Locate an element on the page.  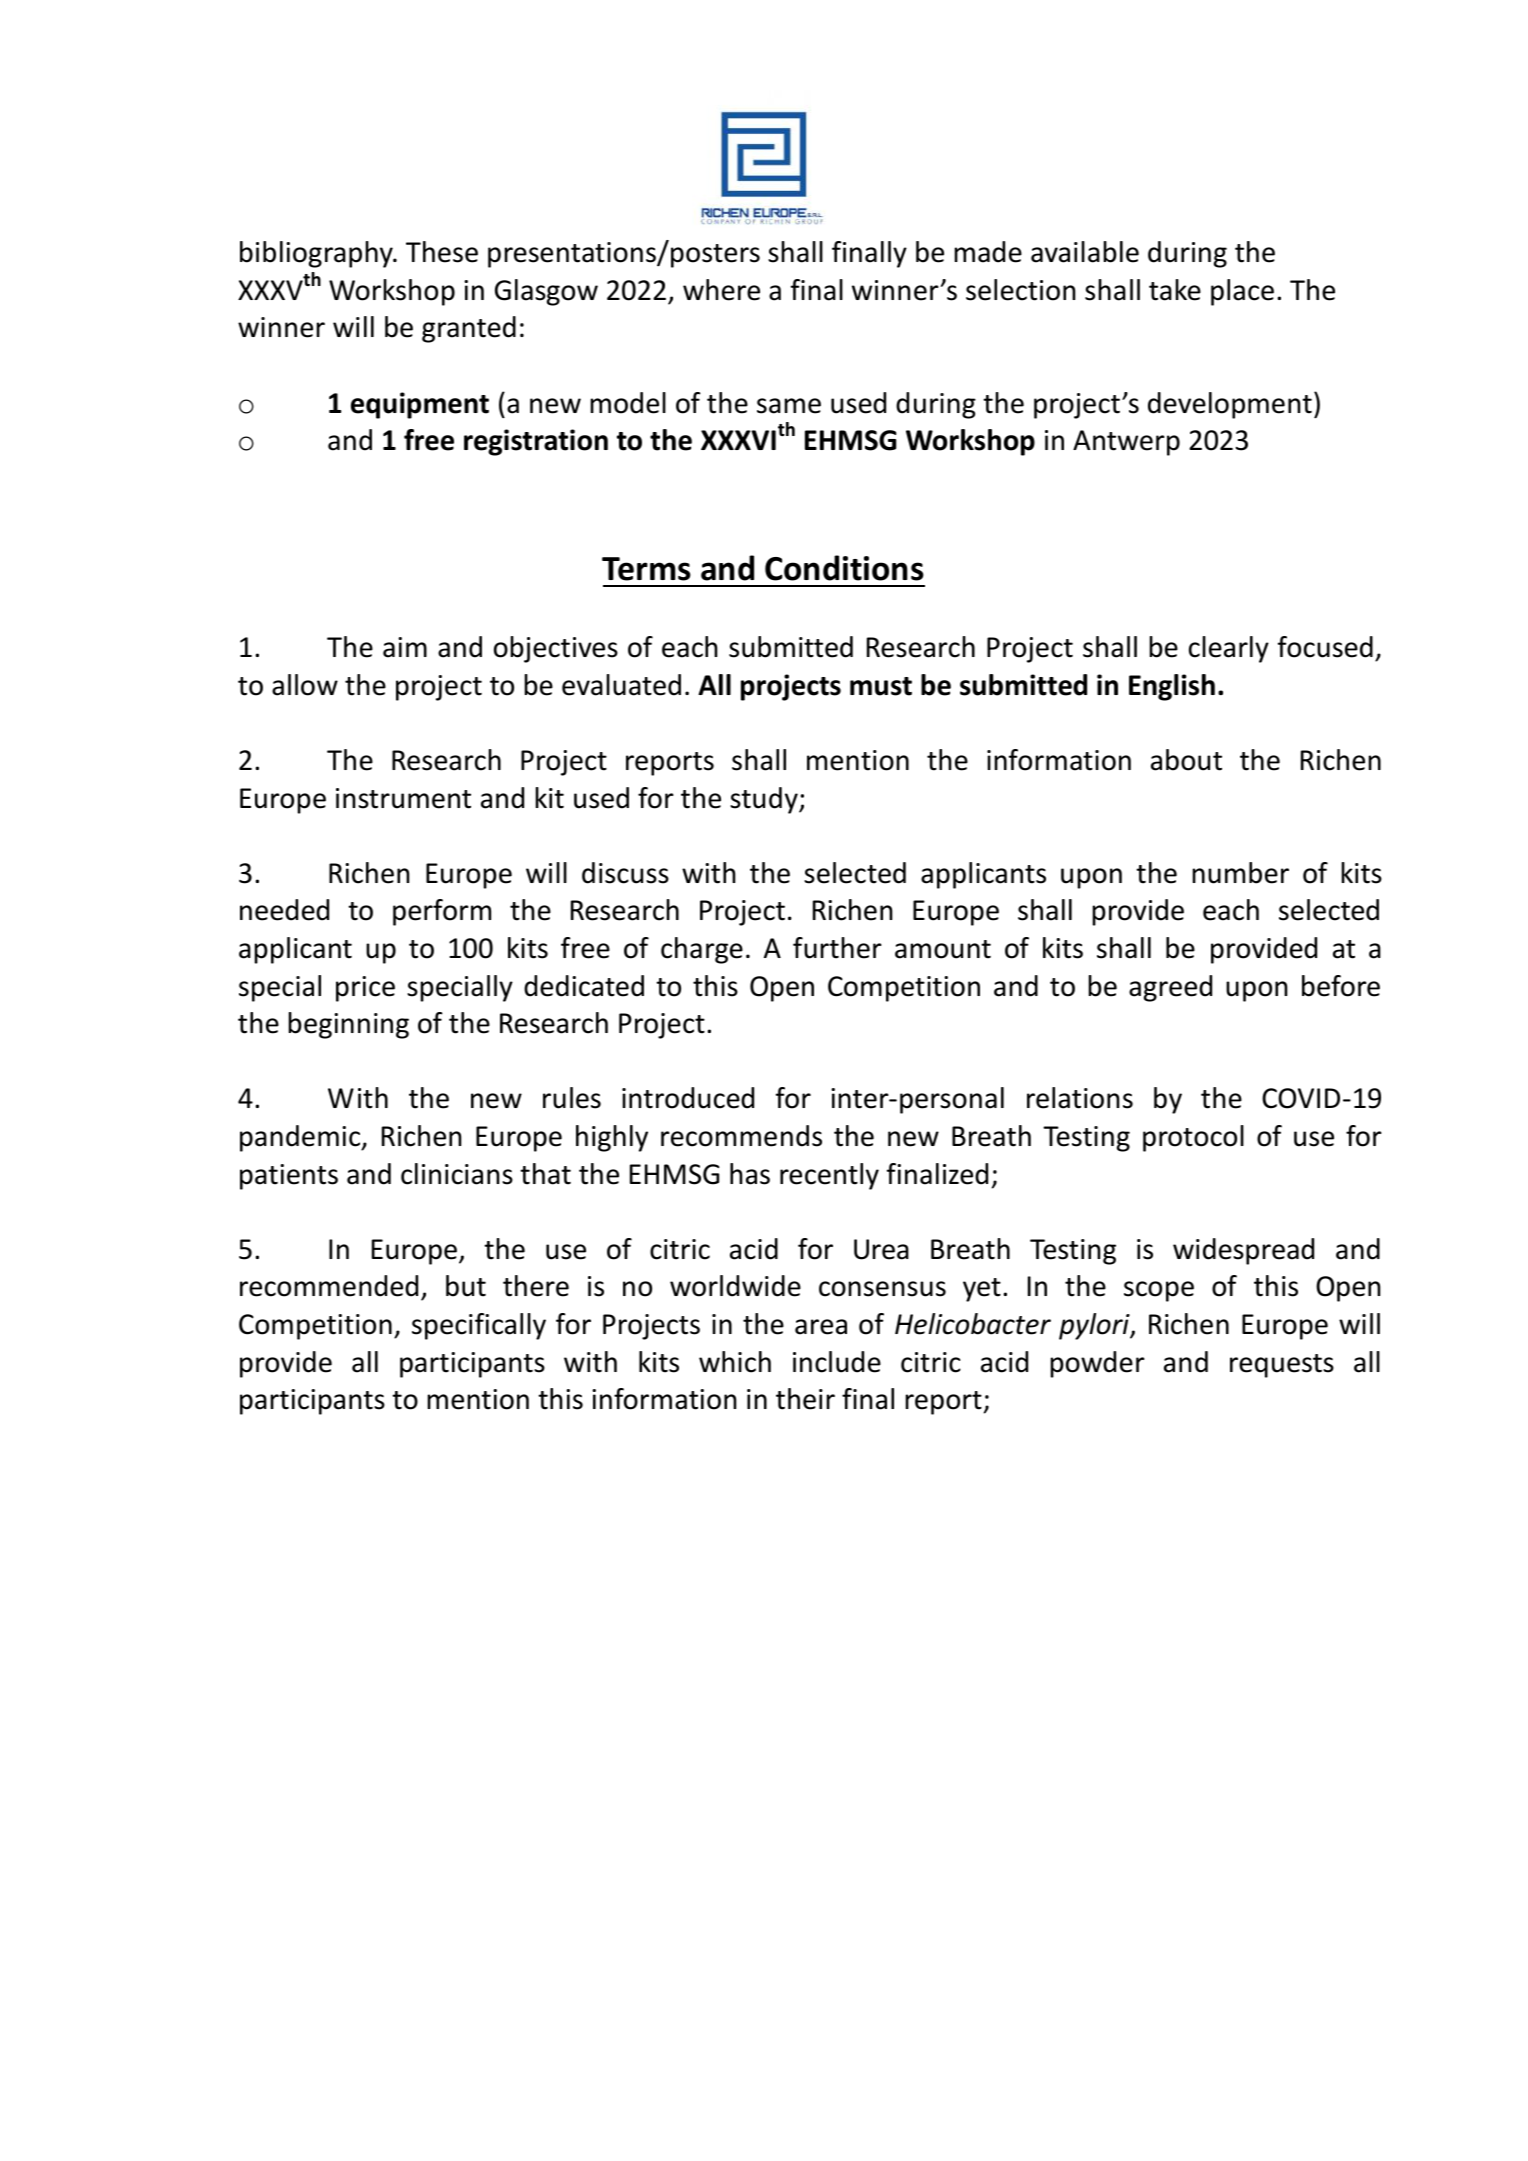
specifically is located at coordinates (479, 1326).
